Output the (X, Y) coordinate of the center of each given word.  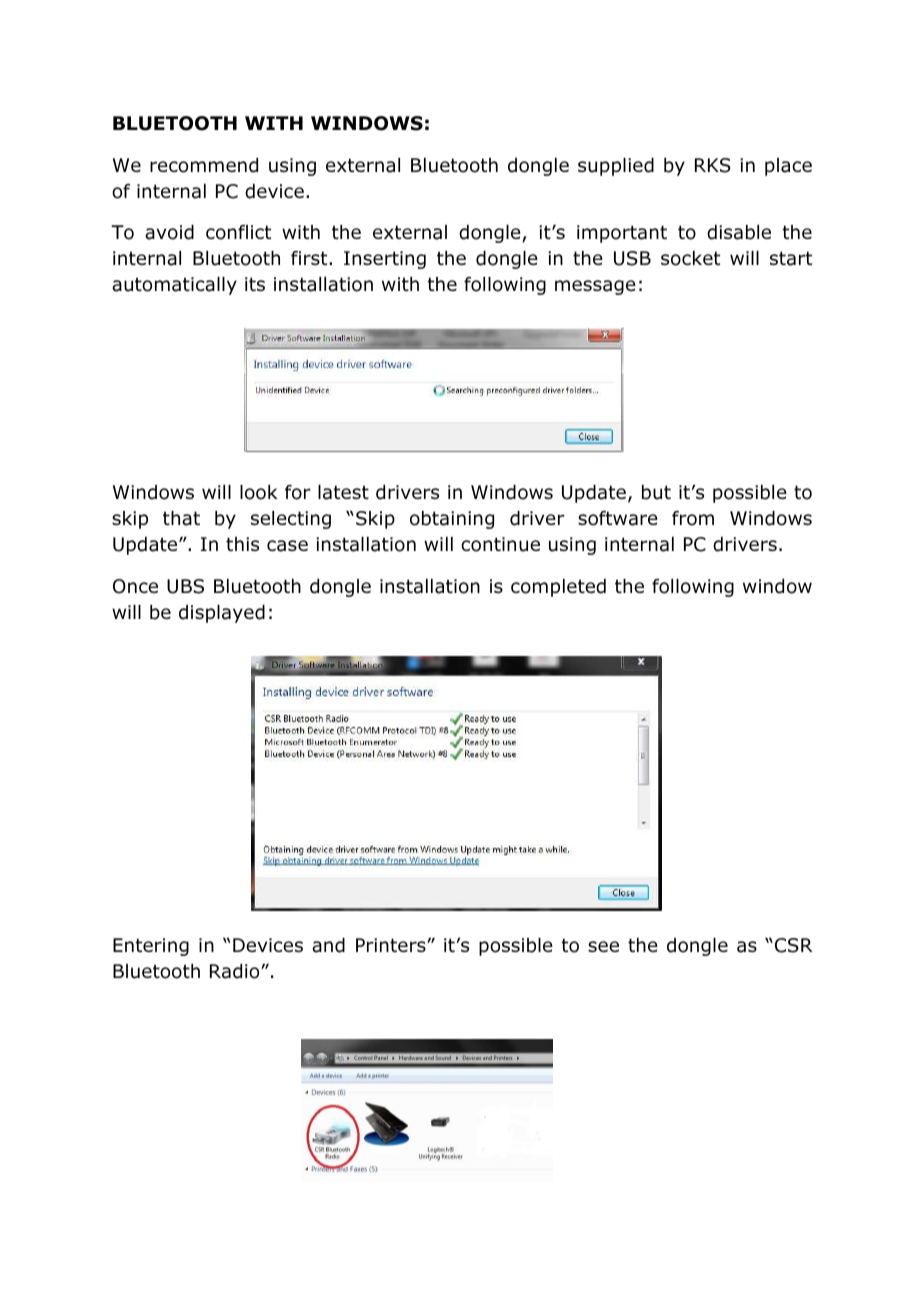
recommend (204, 165)
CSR (793, 945)
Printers (392, 945)
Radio (236, 971)
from (693, 518)
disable (739, 232)
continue (500, 544)
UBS (185, 586)
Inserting (385, 260)
